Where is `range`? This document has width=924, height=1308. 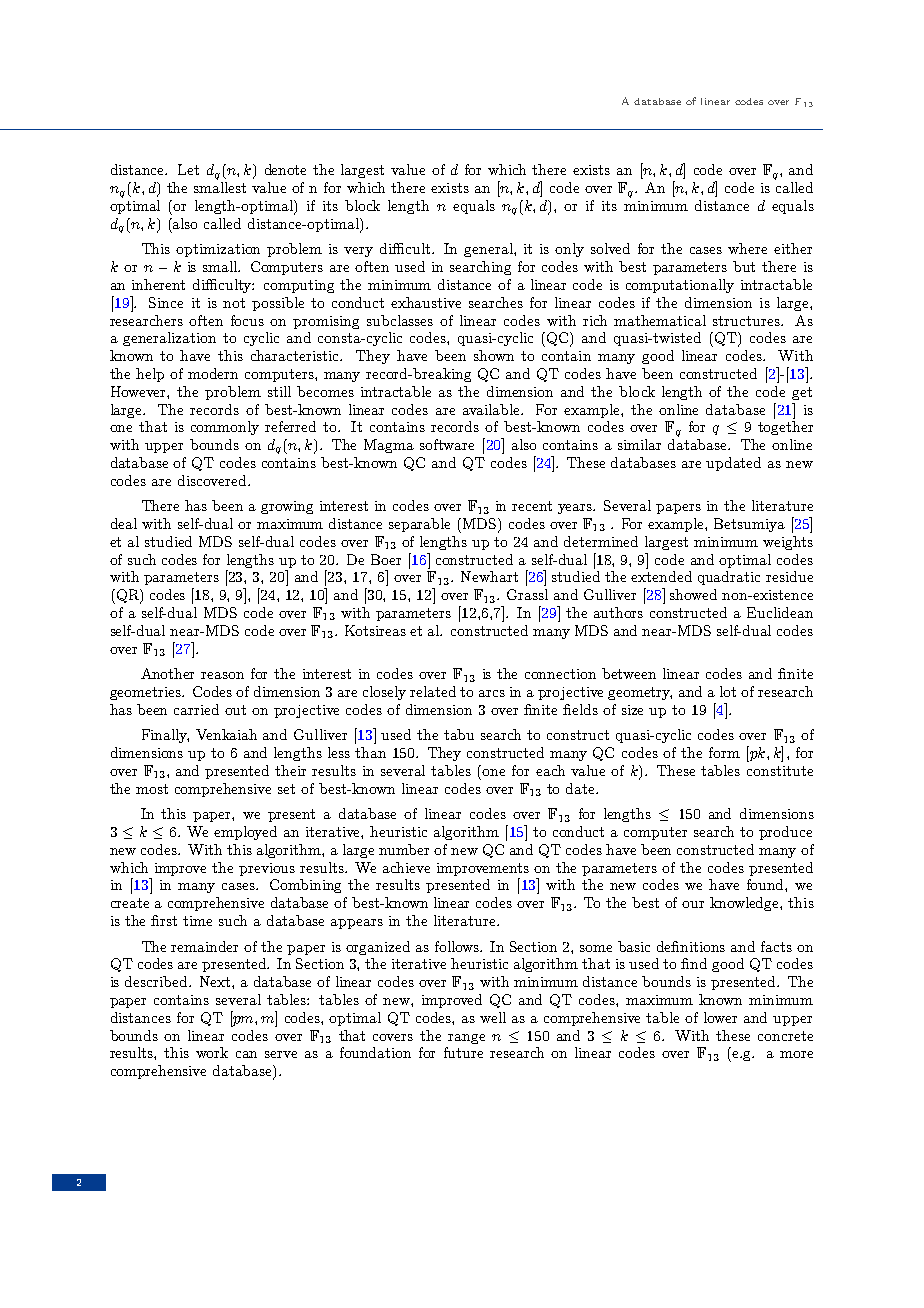
range is located at coordinates (466, 1039).
